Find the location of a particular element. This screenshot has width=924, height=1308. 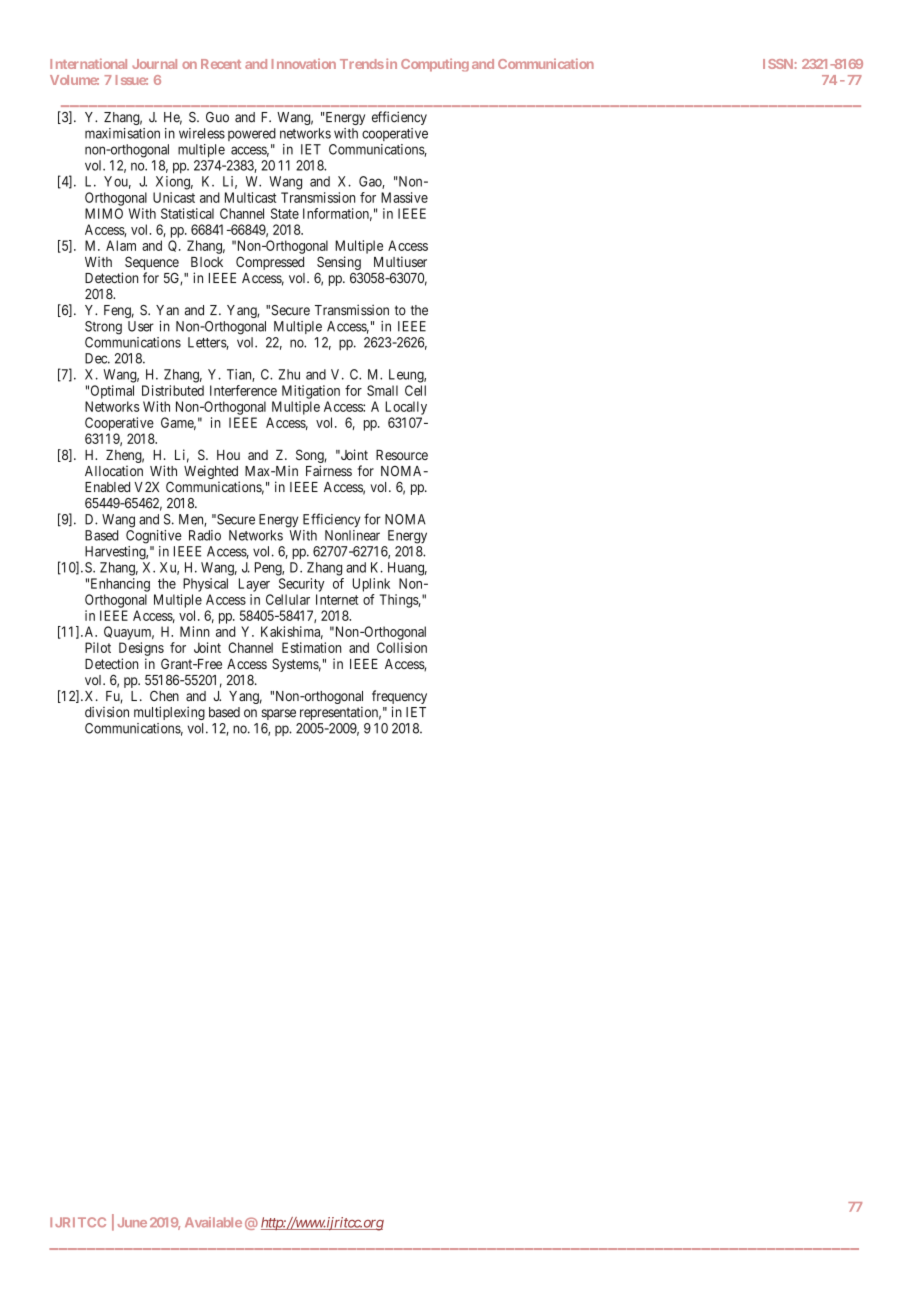

Collision is located at coordinates (402, 647).
